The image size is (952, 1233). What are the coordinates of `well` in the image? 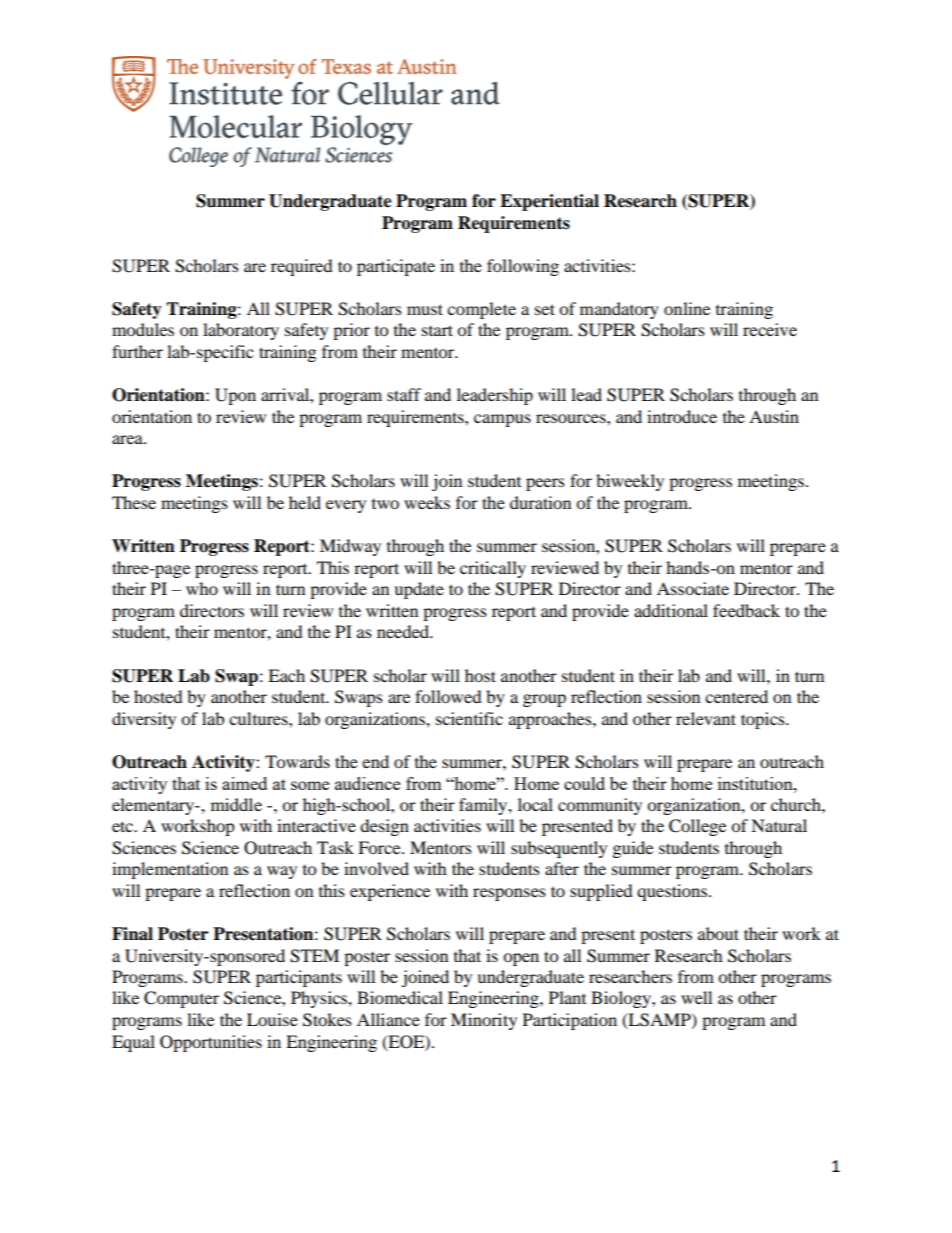 It's located at (696, 997).
